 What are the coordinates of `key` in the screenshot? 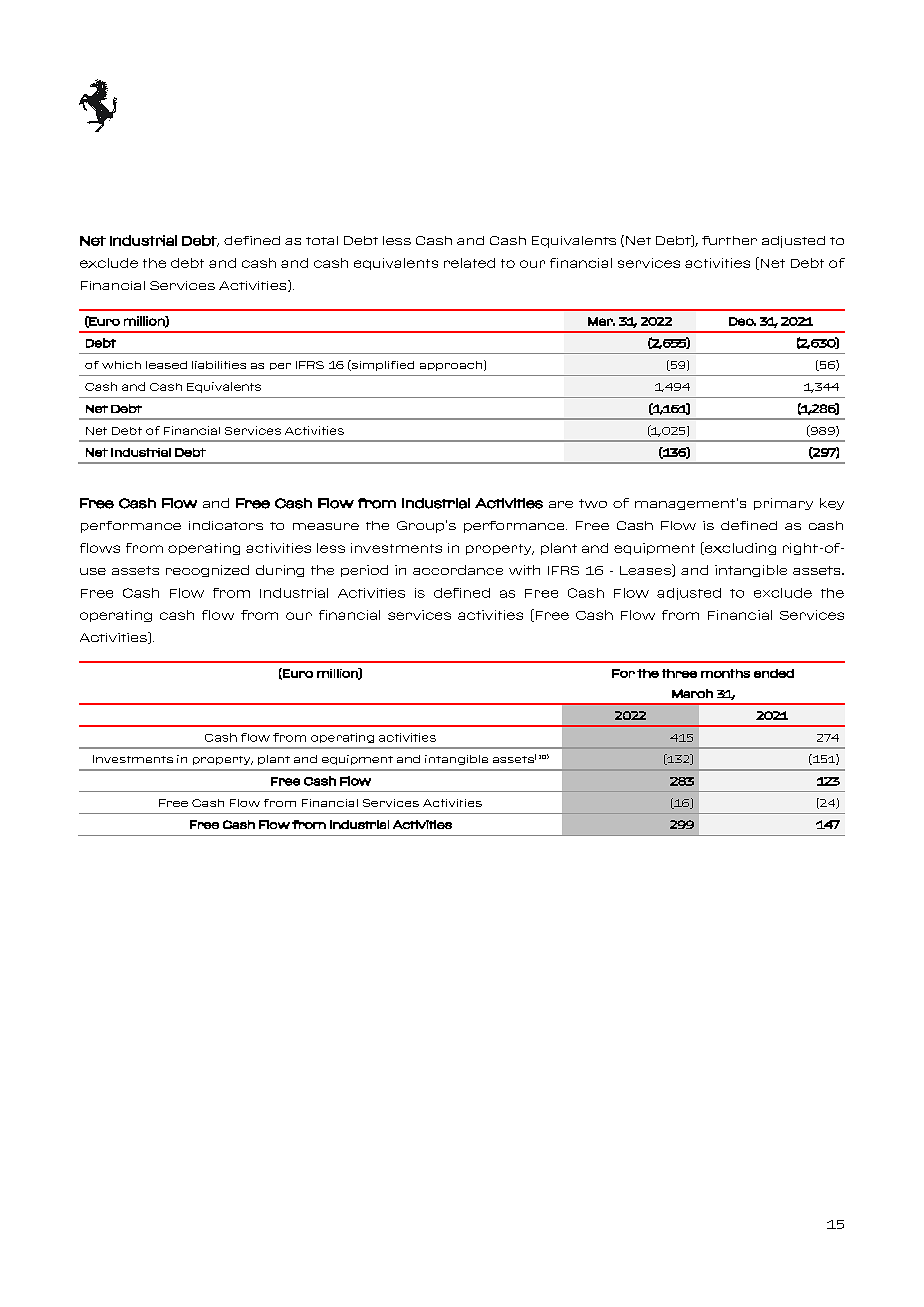 It's located at (832, 504).
